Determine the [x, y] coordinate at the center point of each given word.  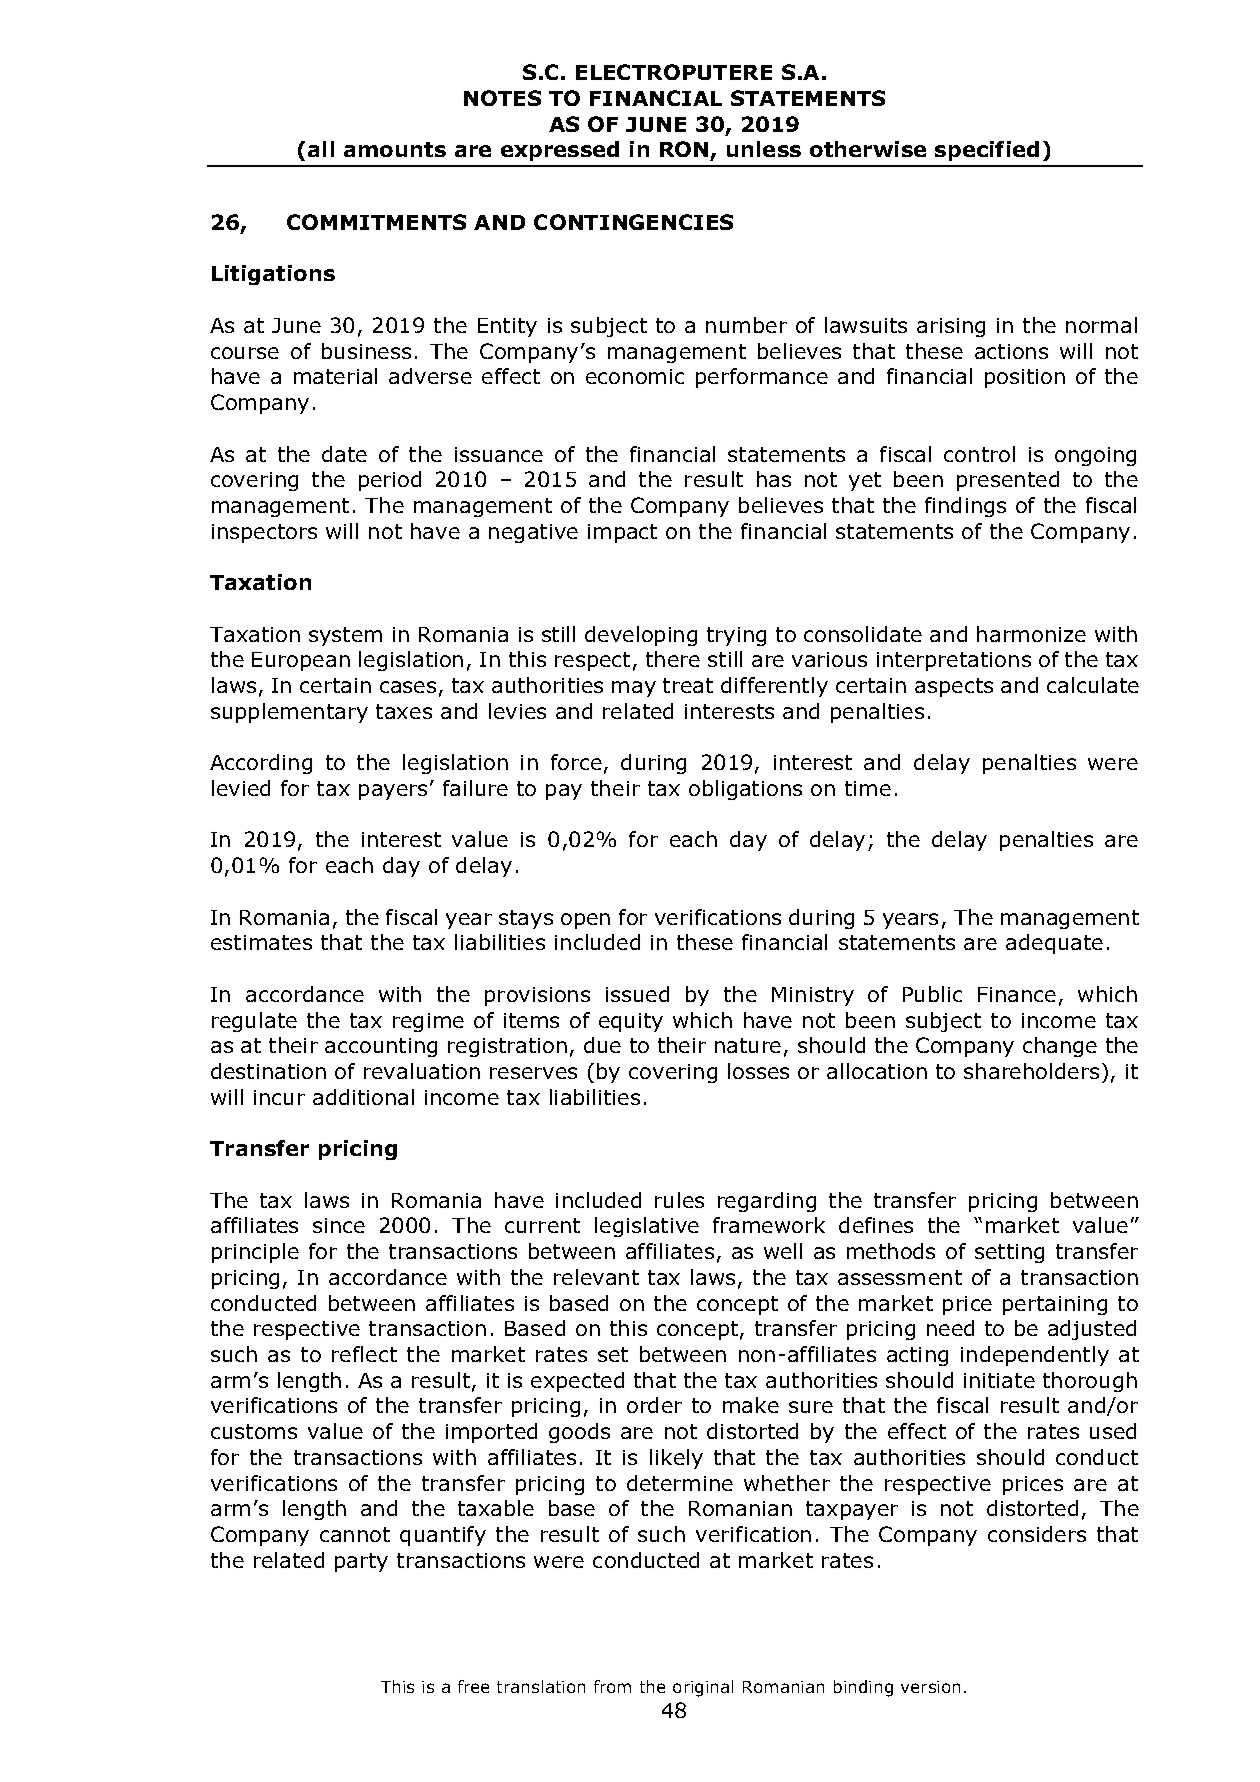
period [390, 481]
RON [685, 151]
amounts [395, 149]
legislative [647, 1227]
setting [1009, 1253]
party [361, 1562]
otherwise [868, 149]
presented [1008, 481]
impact [622, 533]
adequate [1054, 944]
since [339, 1225]
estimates [261, 942]
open [585, 921]
